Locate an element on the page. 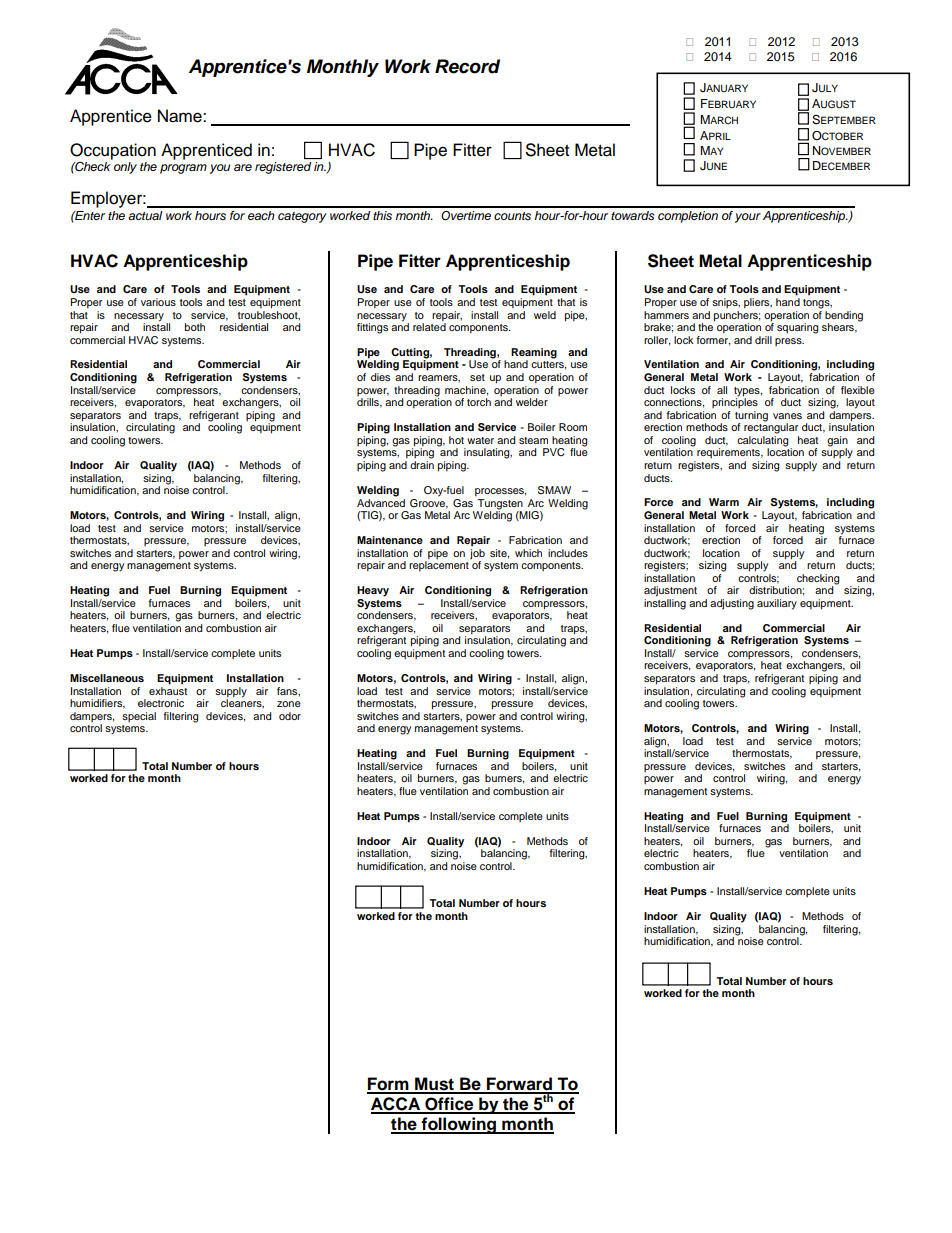 Image resolution: width=952 pixels, height=1233 pixels. your is located at coordinates (748, 218).
